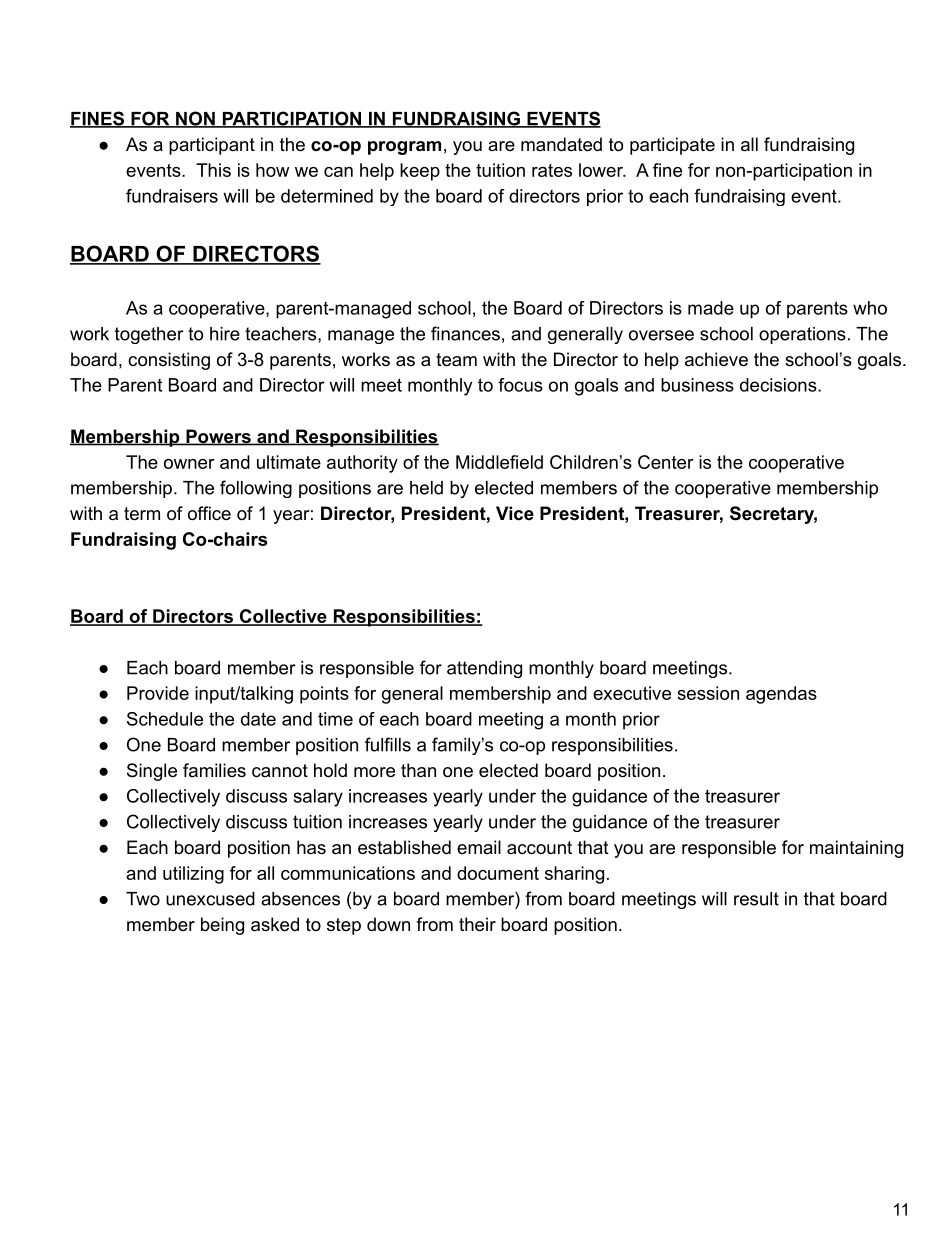 Image resolution: width=952 pixels, height=1233 pixels. What do you see at coordinates (210, 899) in the screenshot?
I see `unexcused` at bounding box center [210, 899].
